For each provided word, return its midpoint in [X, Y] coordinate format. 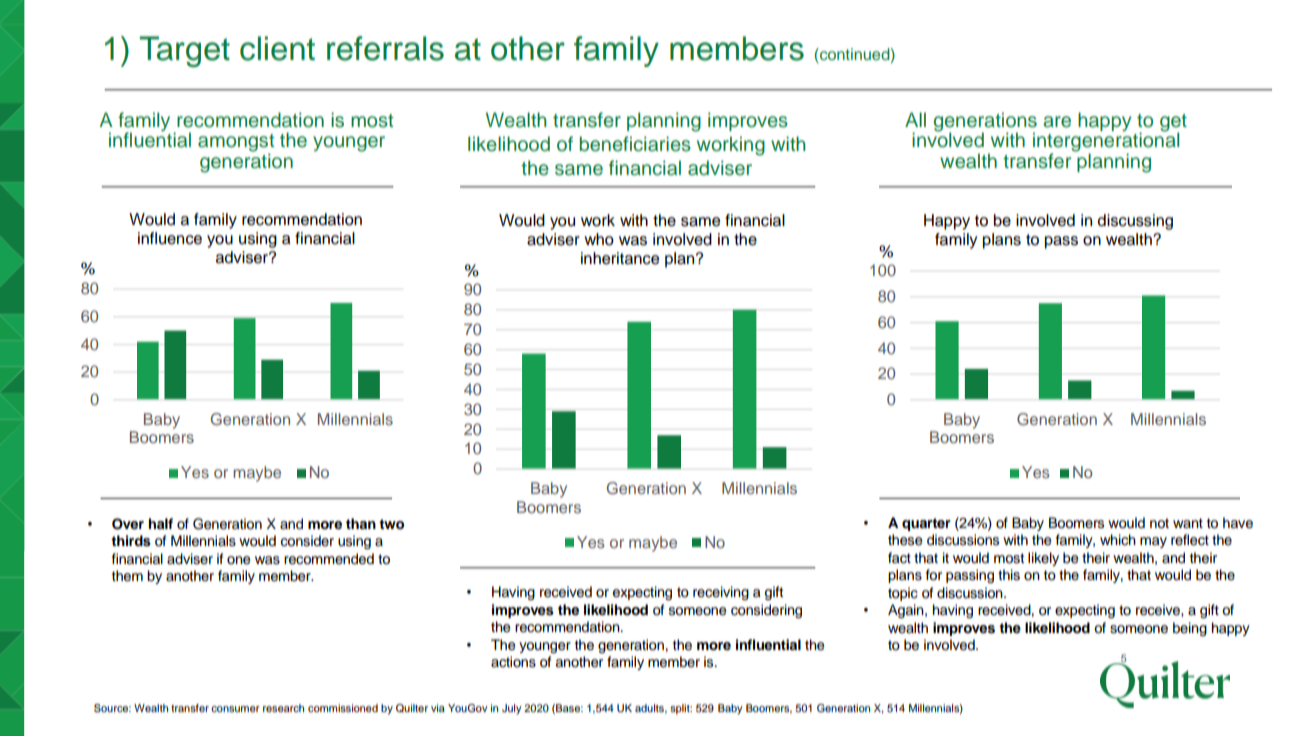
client [277, 48]
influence [170, 238]
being [1190, 629]
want [1188, 523]
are [1057, 122]
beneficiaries [635, 144]
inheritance [620, 258]
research [283, 708]
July [512, 709]
